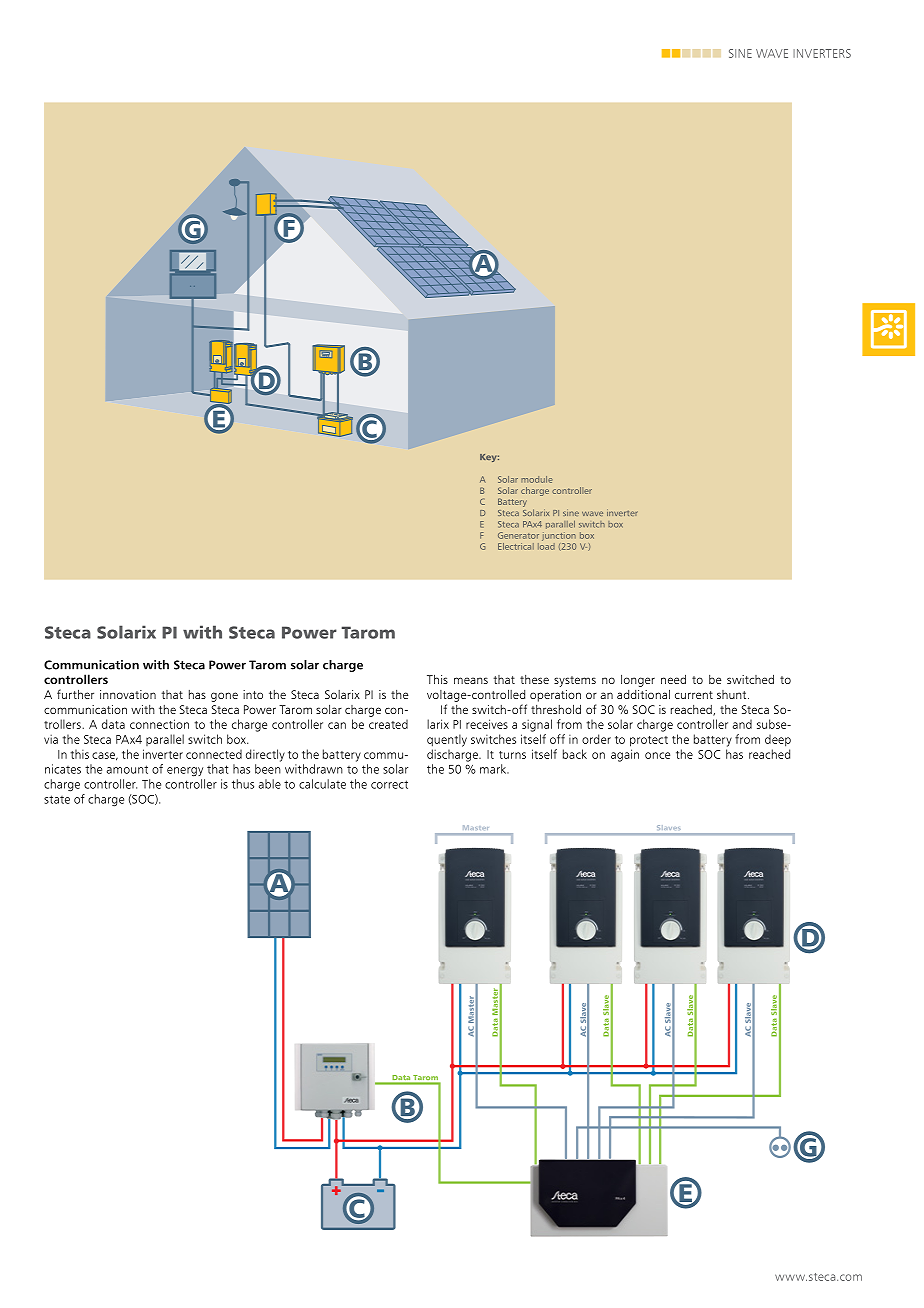 The height and width of the image is (1308, 924). I want to click on longer, so click(638, 681).
